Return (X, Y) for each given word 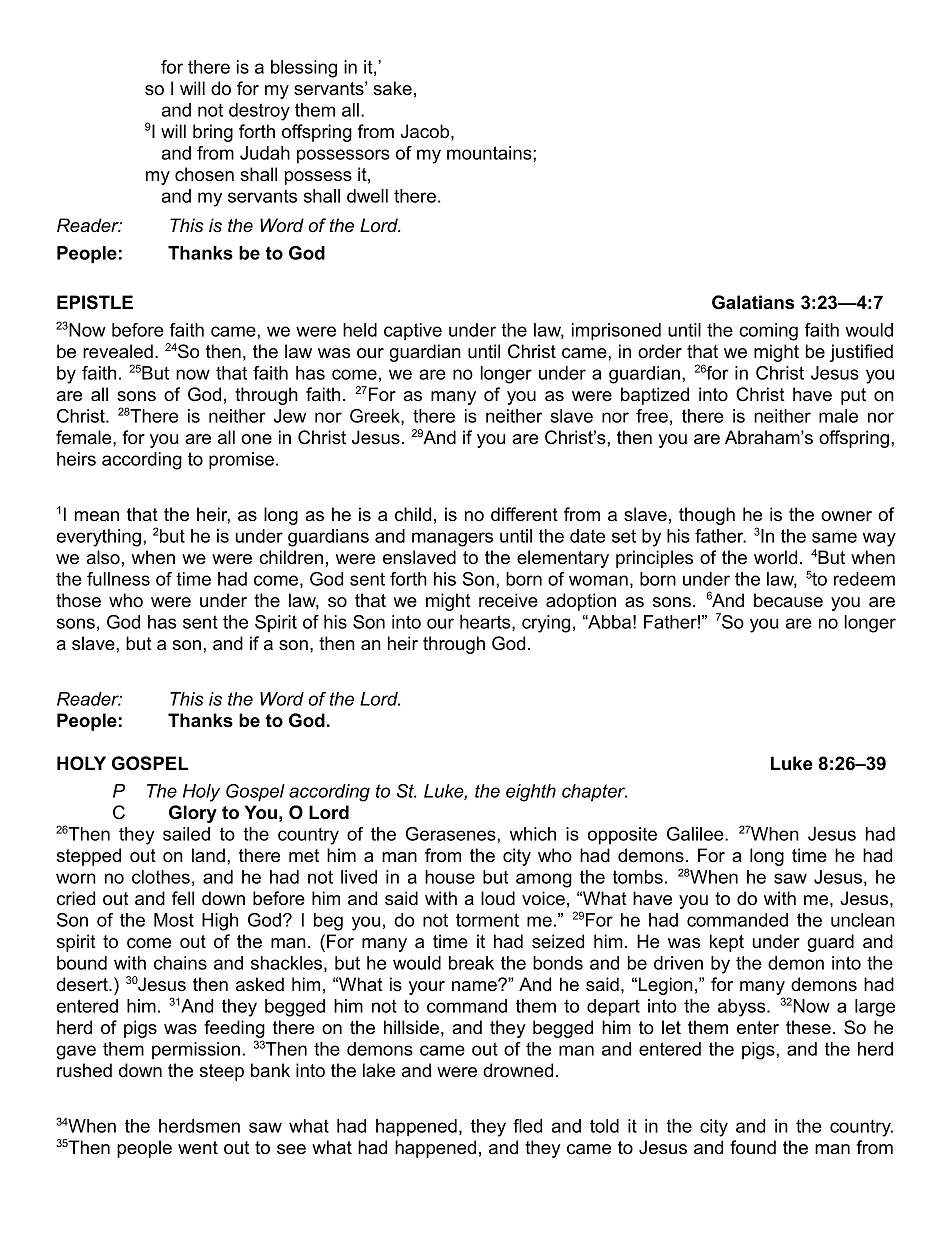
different (524, 514)
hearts (486, 623)
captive (413, 332)
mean (97, 516)
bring (213, 133)
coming (768, 332)
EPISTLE (95, 302)
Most (174, 920)
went (198, 1148)
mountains (490, 153)
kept (727, 943)
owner (846, 516)
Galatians (753, 302)
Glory (193, 814)
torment (487, 920)
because (788, 600)
